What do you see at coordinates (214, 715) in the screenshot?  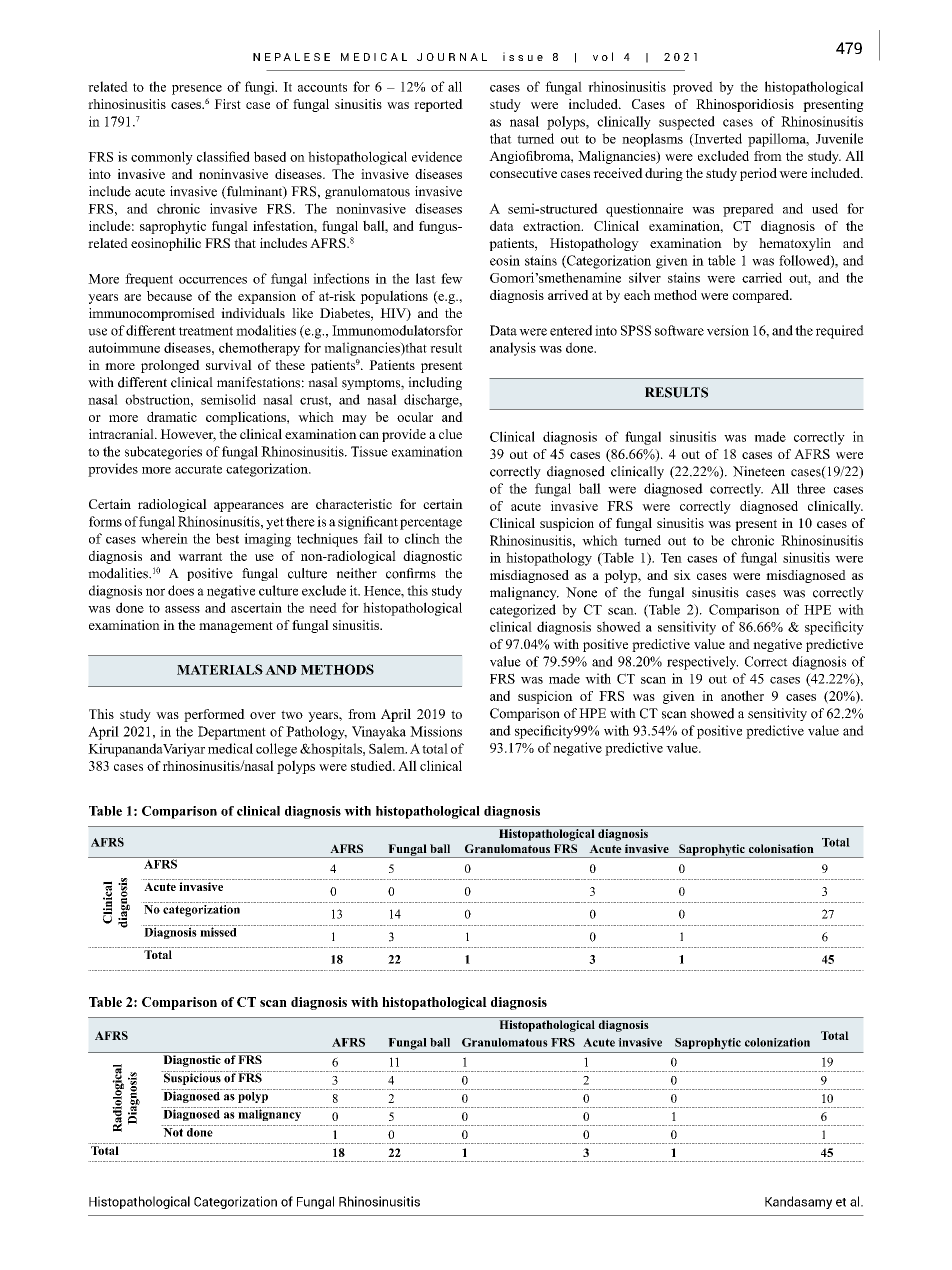 I see `performed` at bounding box center [214, 715].
